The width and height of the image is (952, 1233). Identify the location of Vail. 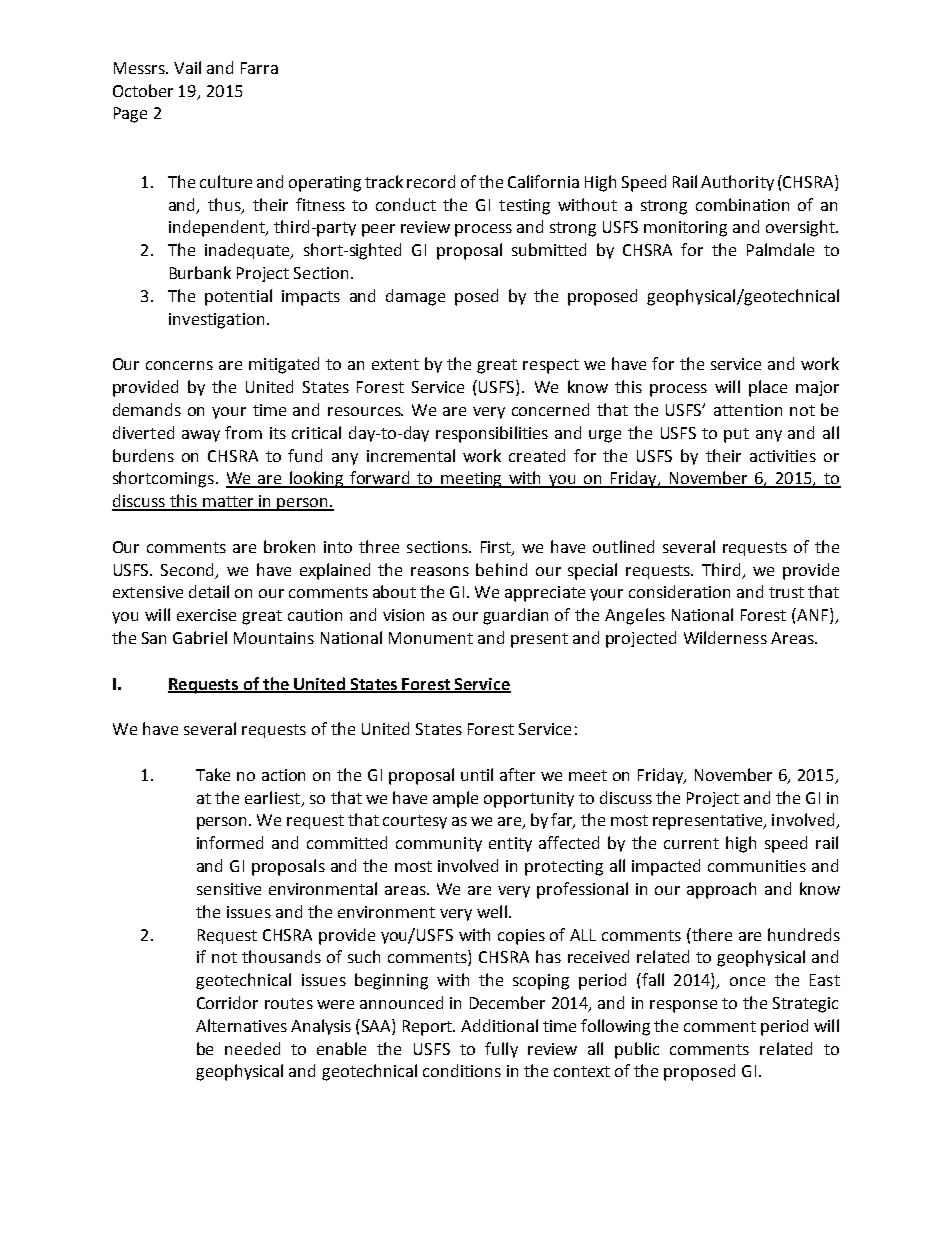
(187, 67).
